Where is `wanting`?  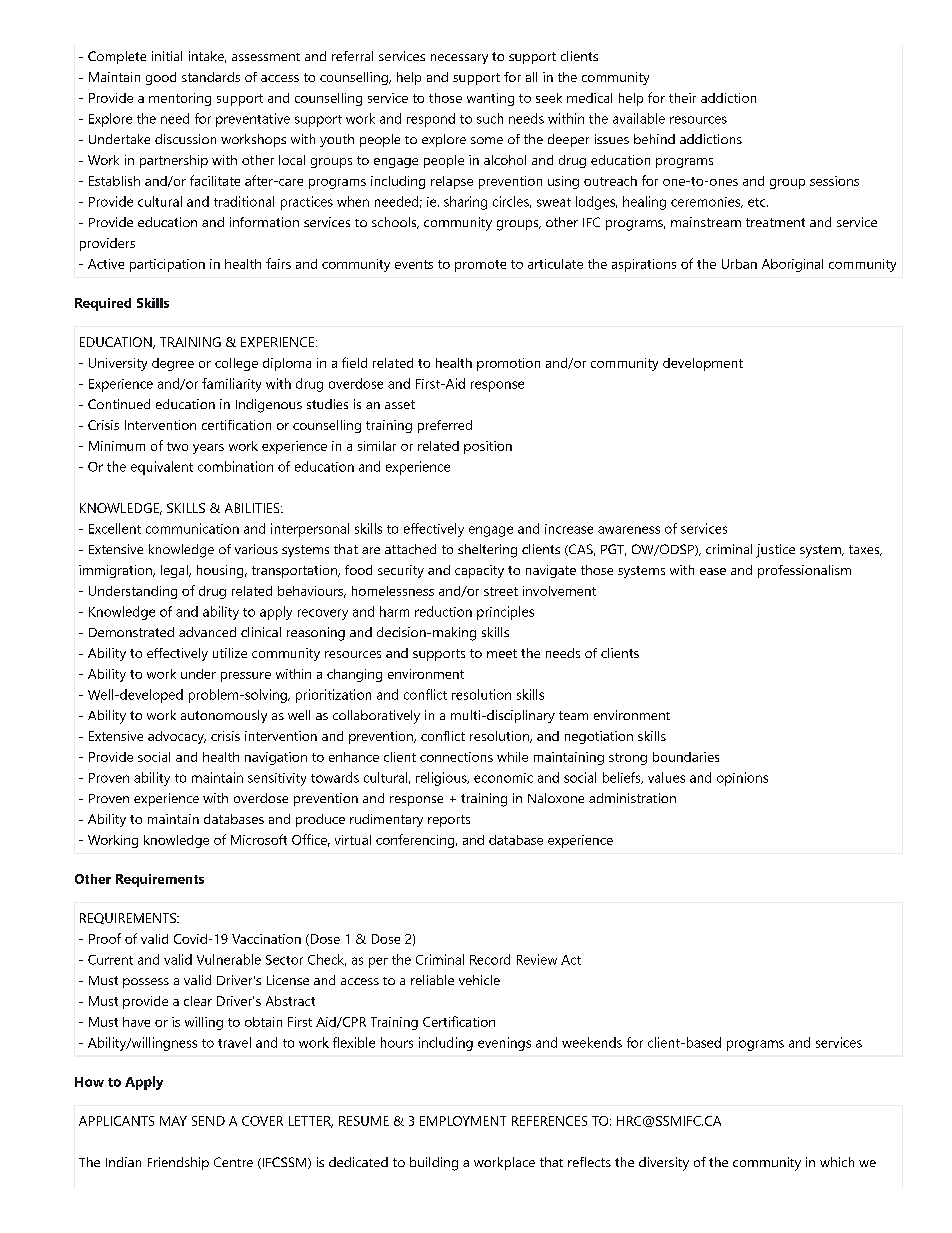 wanting is located at coordinates (490, 99).
